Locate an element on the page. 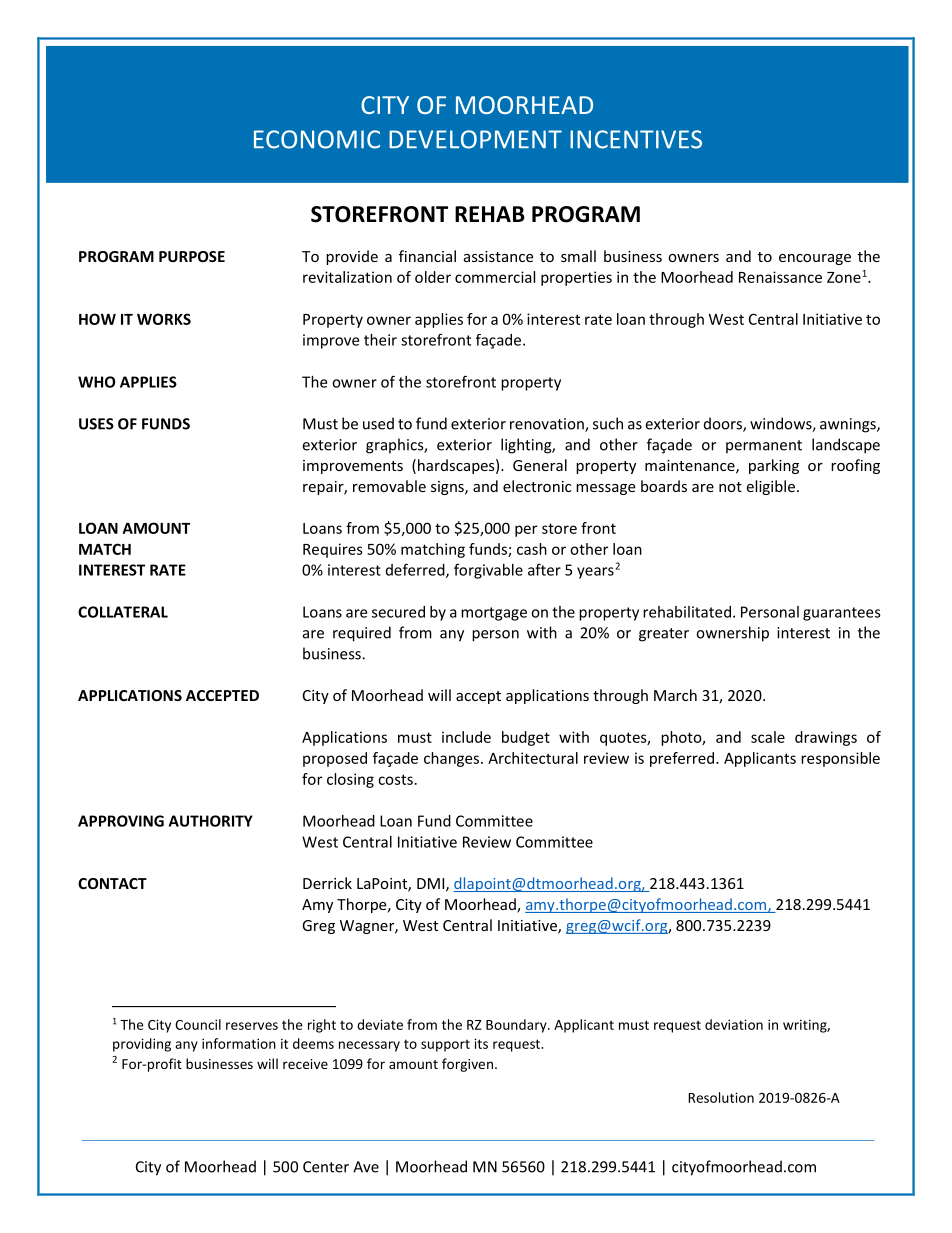  providing is located at coordinates (142, 1045).
